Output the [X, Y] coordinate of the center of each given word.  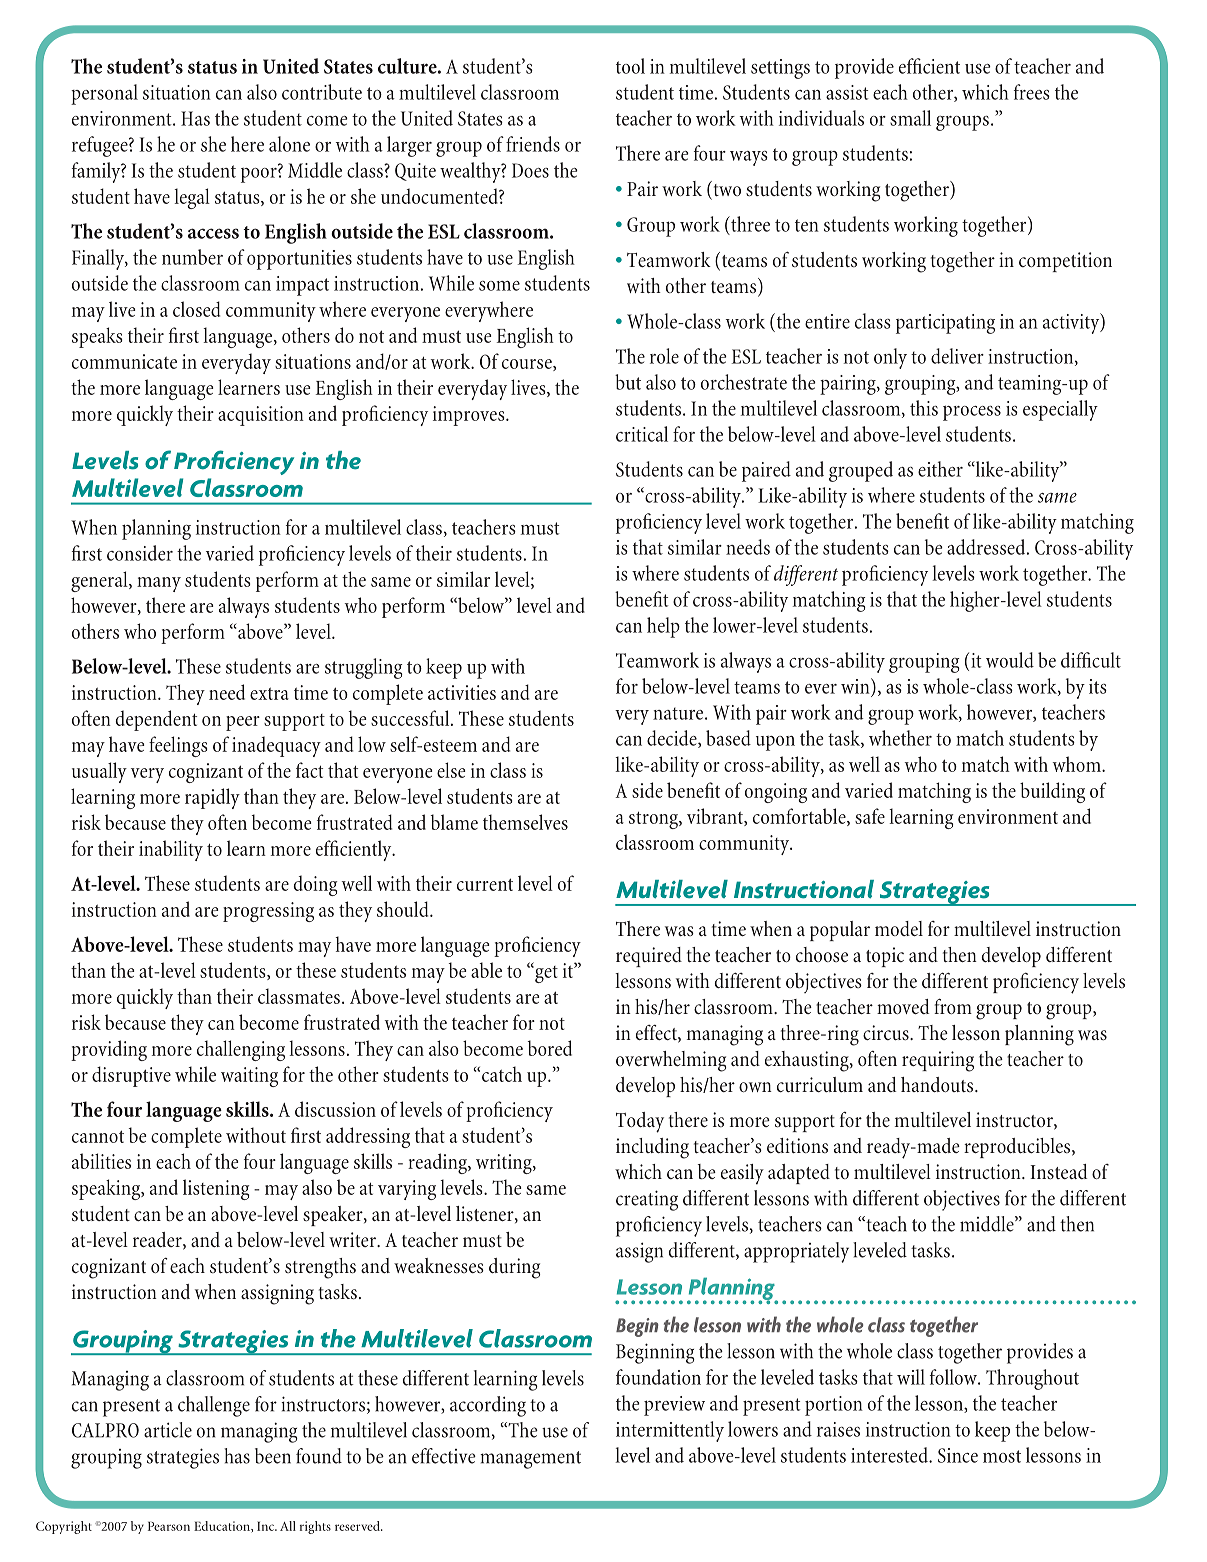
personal [104, 94]
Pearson [169, 1526]
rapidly [212, 798]
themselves [525, 822]
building [1052, 792]
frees [1032, 92]
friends [533, 144]
